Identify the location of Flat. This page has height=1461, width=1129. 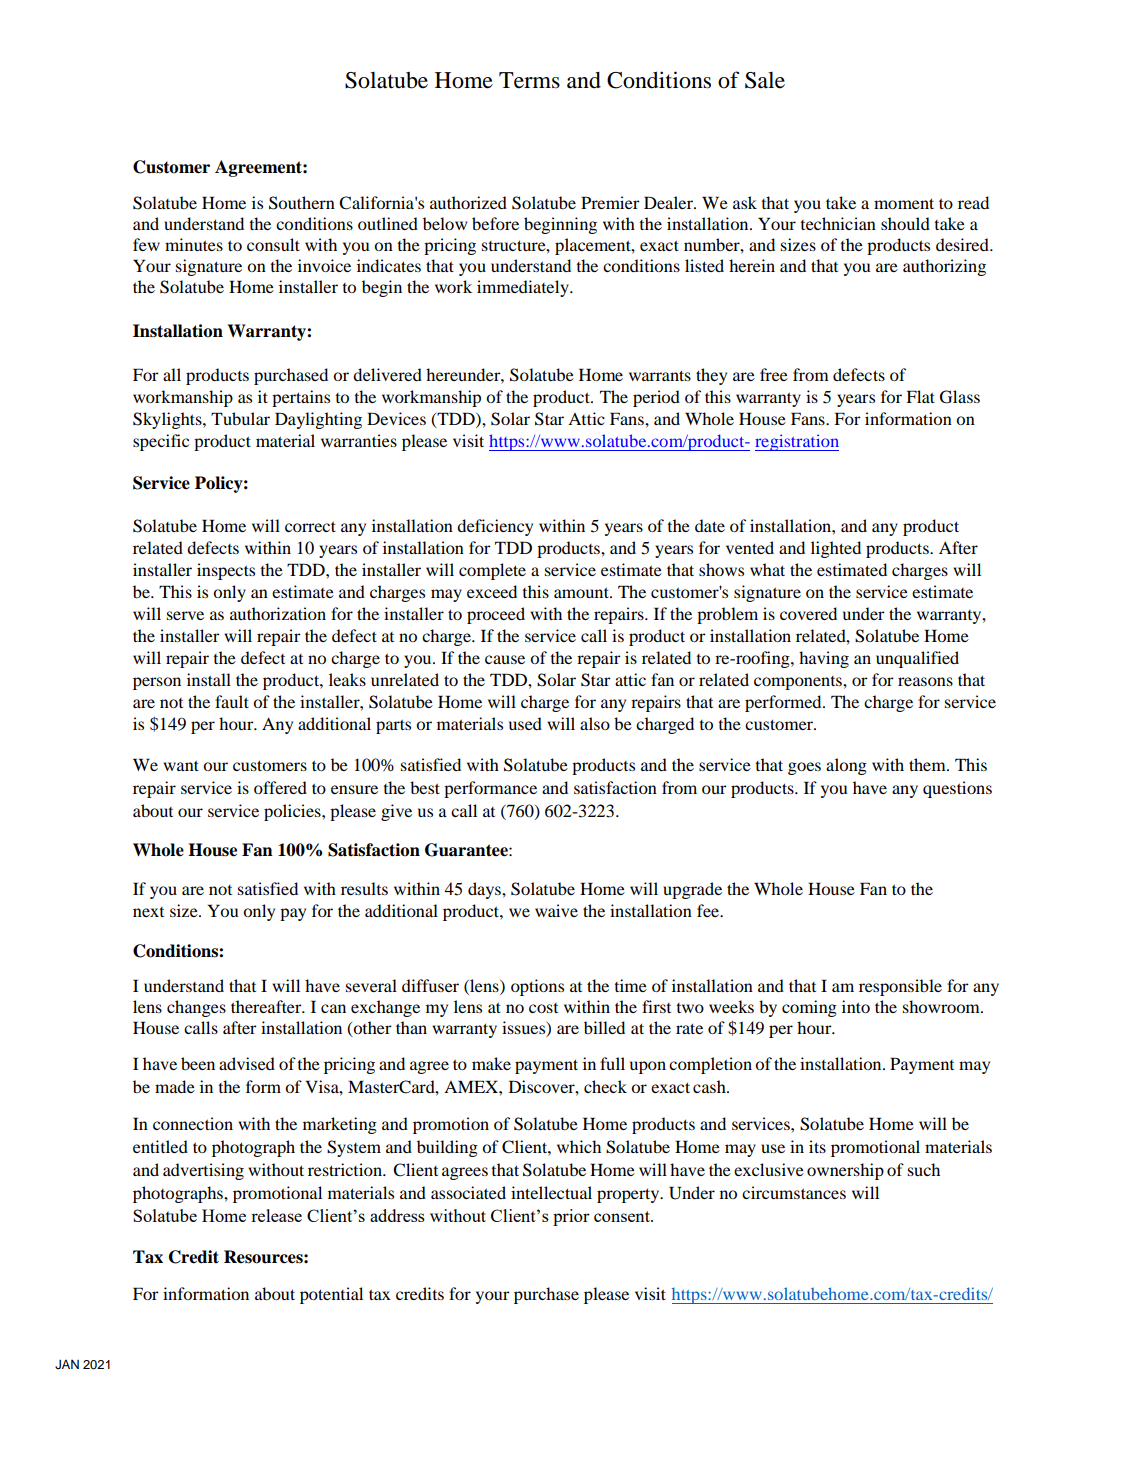
(920, 396).
